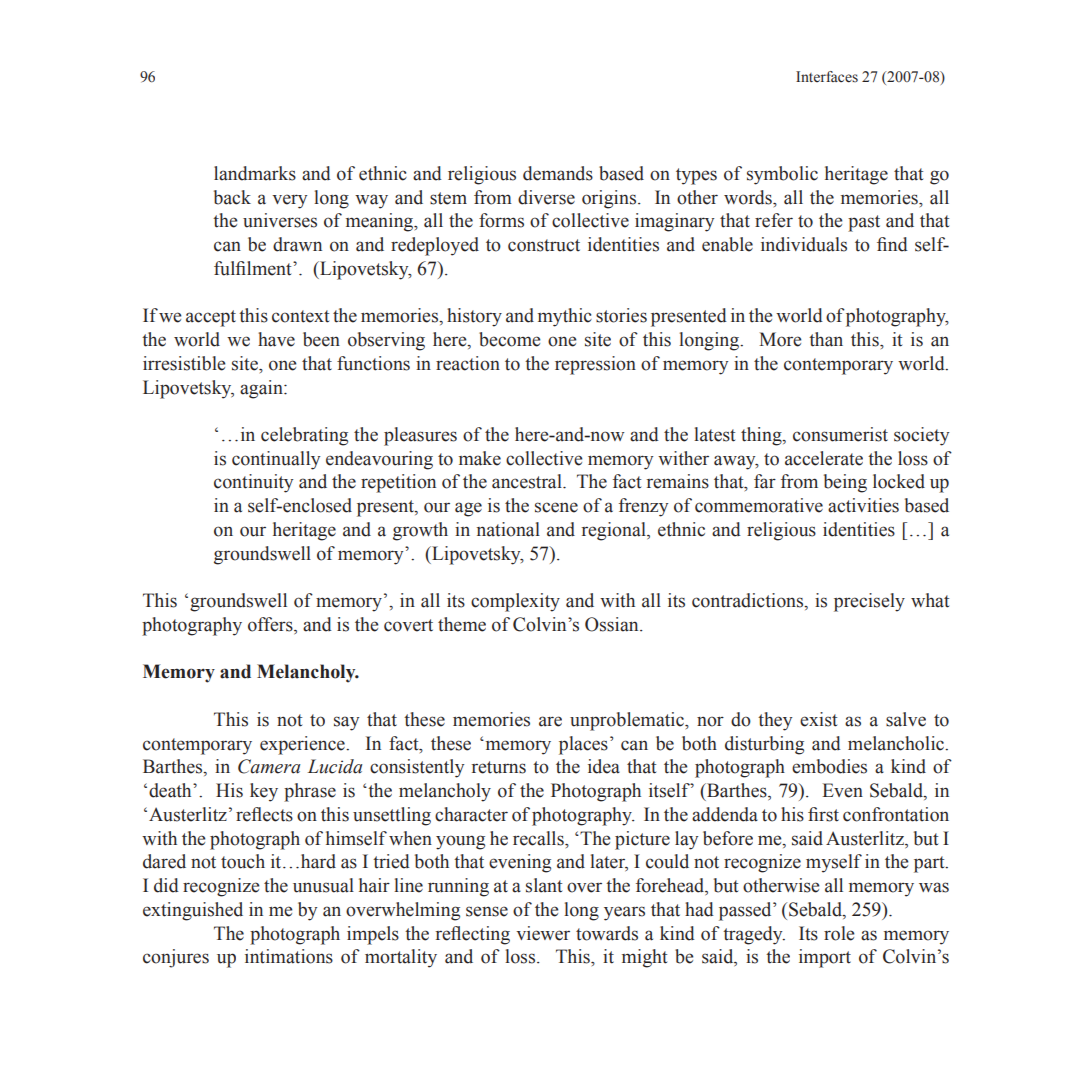 The image size is (1092, 1092). Describe the element at coordinates (558, 173) in the screenshot. I see `demands` at that location.
